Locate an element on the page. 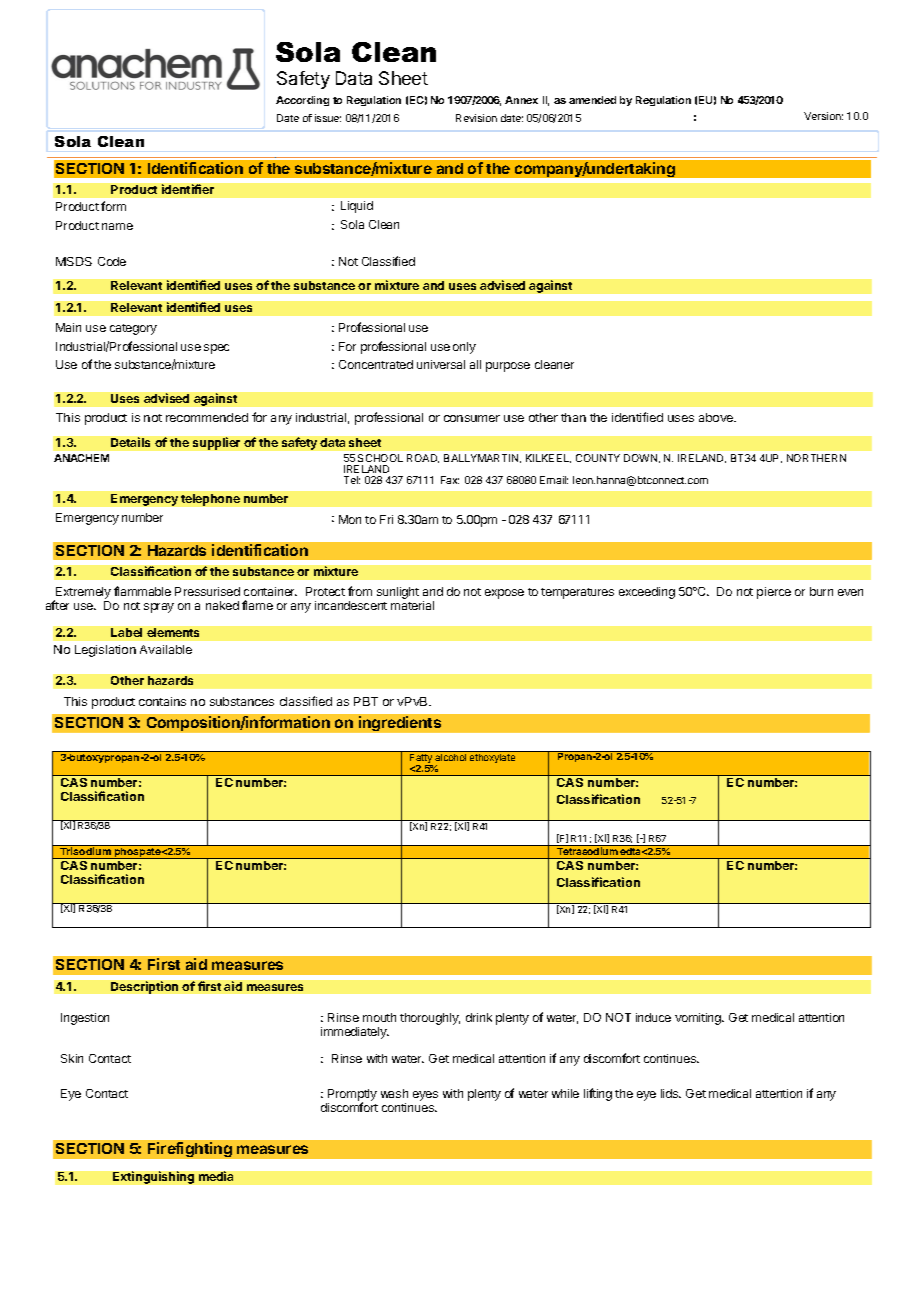 The image size is (924, 1309). contains is located at coordinates (162, 701).
